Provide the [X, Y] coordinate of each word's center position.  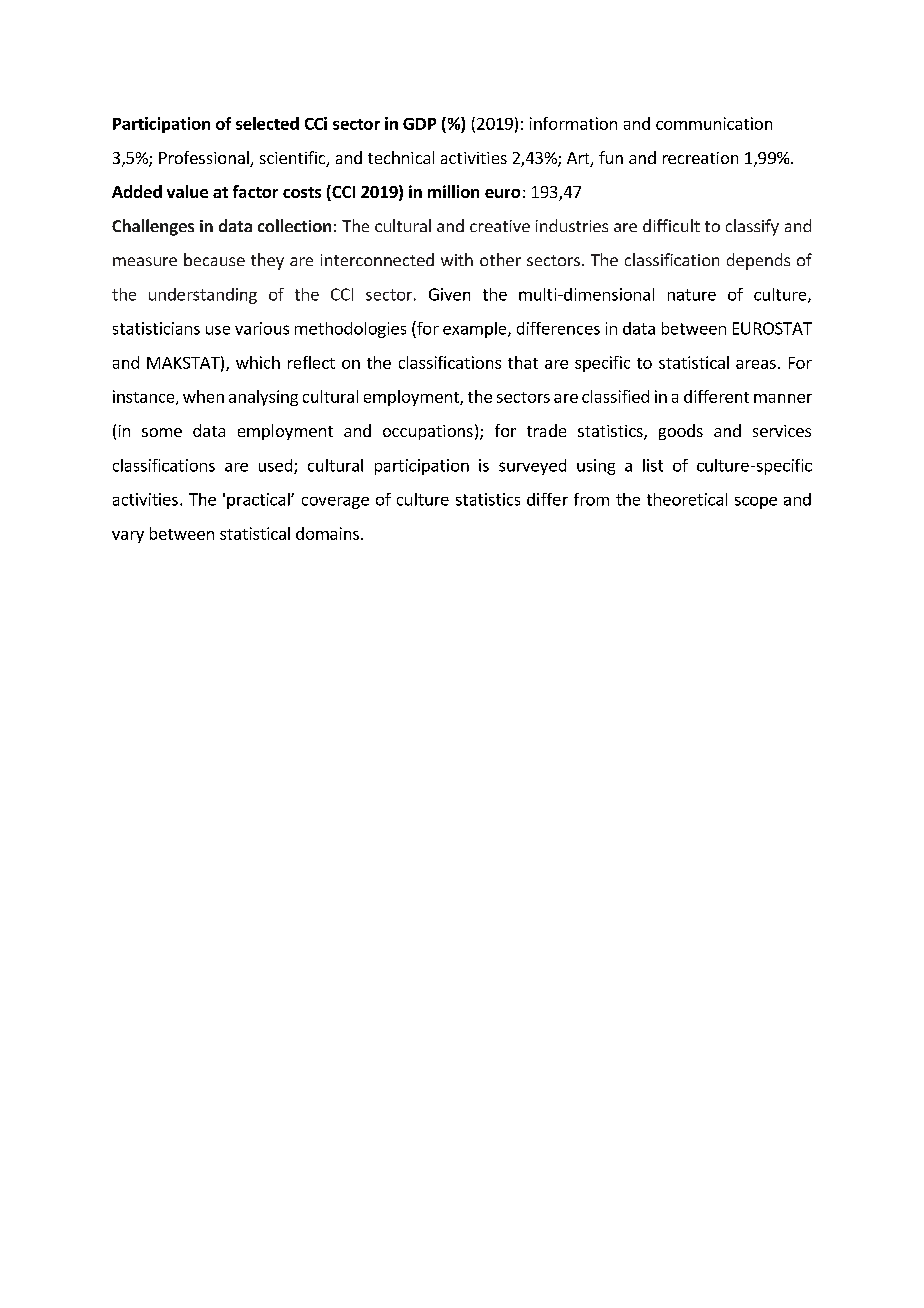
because [214, 259]
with [457, 259]
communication [714, 123]
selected [267, 123]
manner [783, 398]
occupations [428, 432]
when [203, 396]
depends [758, 261]
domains [327, 533]
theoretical [687, 499]
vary [128, 537]
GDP [419, 124]
